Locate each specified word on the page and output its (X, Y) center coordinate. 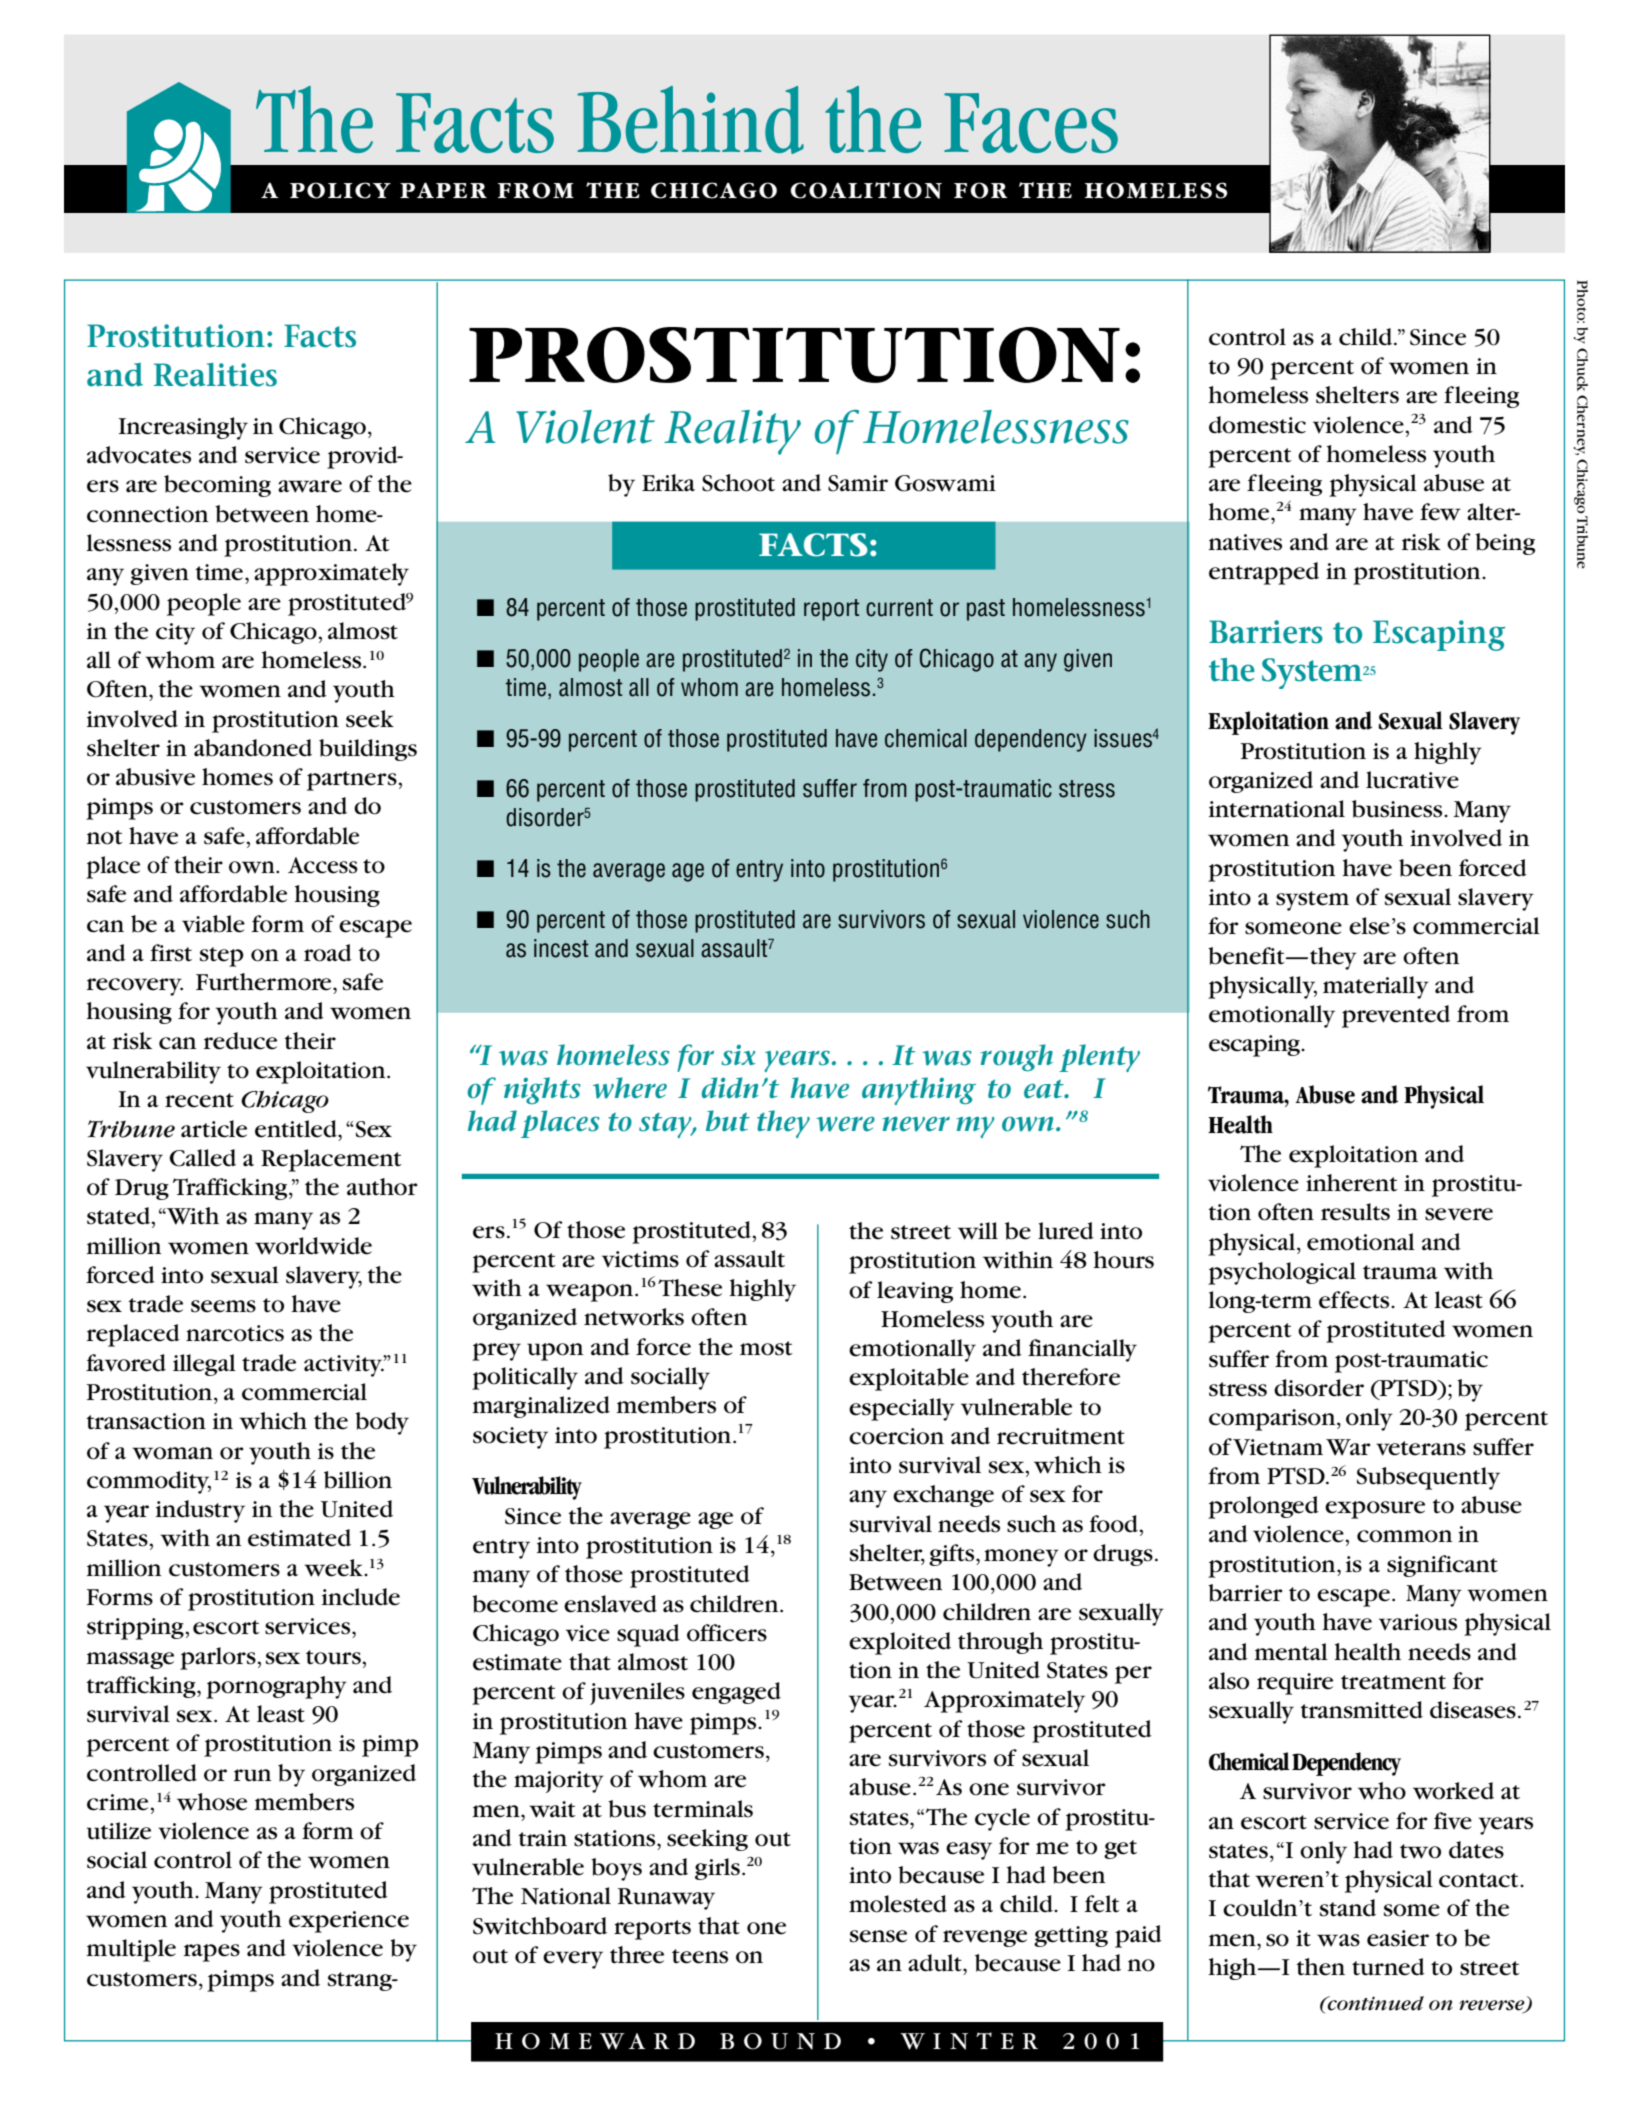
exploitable (909, 1379)
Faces (1031, 123)
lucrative (1412, 780)
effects (1355, 1300)
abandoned (253, 748)
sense (878, 1936)
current (899, 608)
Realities (215, 375)
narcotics (235, 1333)
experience (349, 1922)
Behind (690, 120)
